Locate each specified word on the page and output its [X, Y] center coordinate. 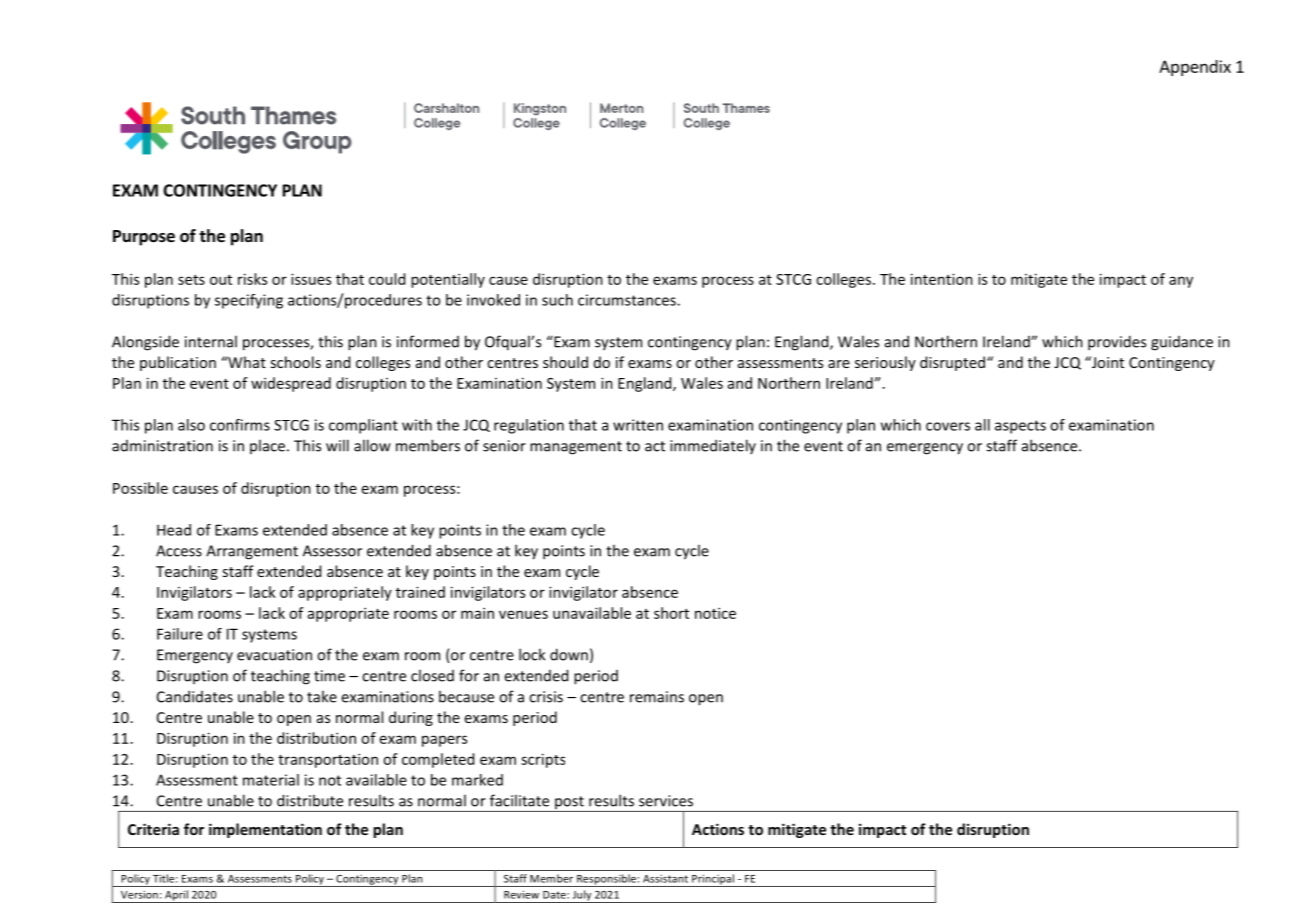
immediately [713, 446]
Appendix [1195, 68]
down [569, 654]
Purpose [144, 238]
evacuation [274, 655]
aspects [1020, 427]
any [1181, 282]
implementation [265, 830]
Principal [713, 880]
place [267, 446]
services [666, 801]
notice [715, 613]
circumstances [628, 300]
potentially [448, 280]
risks [252, 279]
